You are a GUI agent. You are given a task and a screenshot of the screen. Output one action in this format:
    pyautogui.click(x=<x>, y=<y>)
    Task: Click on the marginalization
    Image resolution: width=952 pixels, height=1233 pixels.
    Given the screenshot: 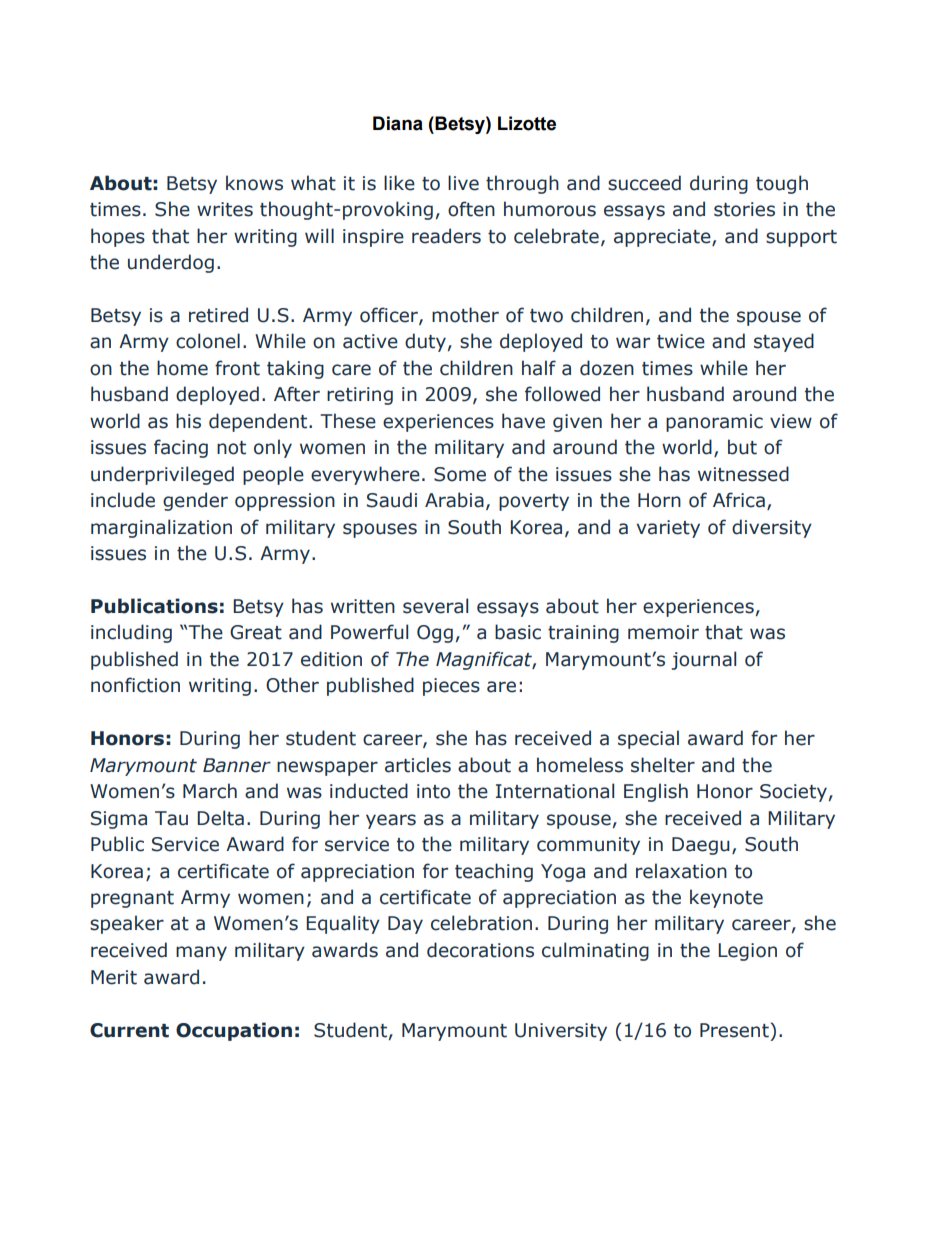 What is the action you would take?
    pyautogui.click(x=161, y=528)
